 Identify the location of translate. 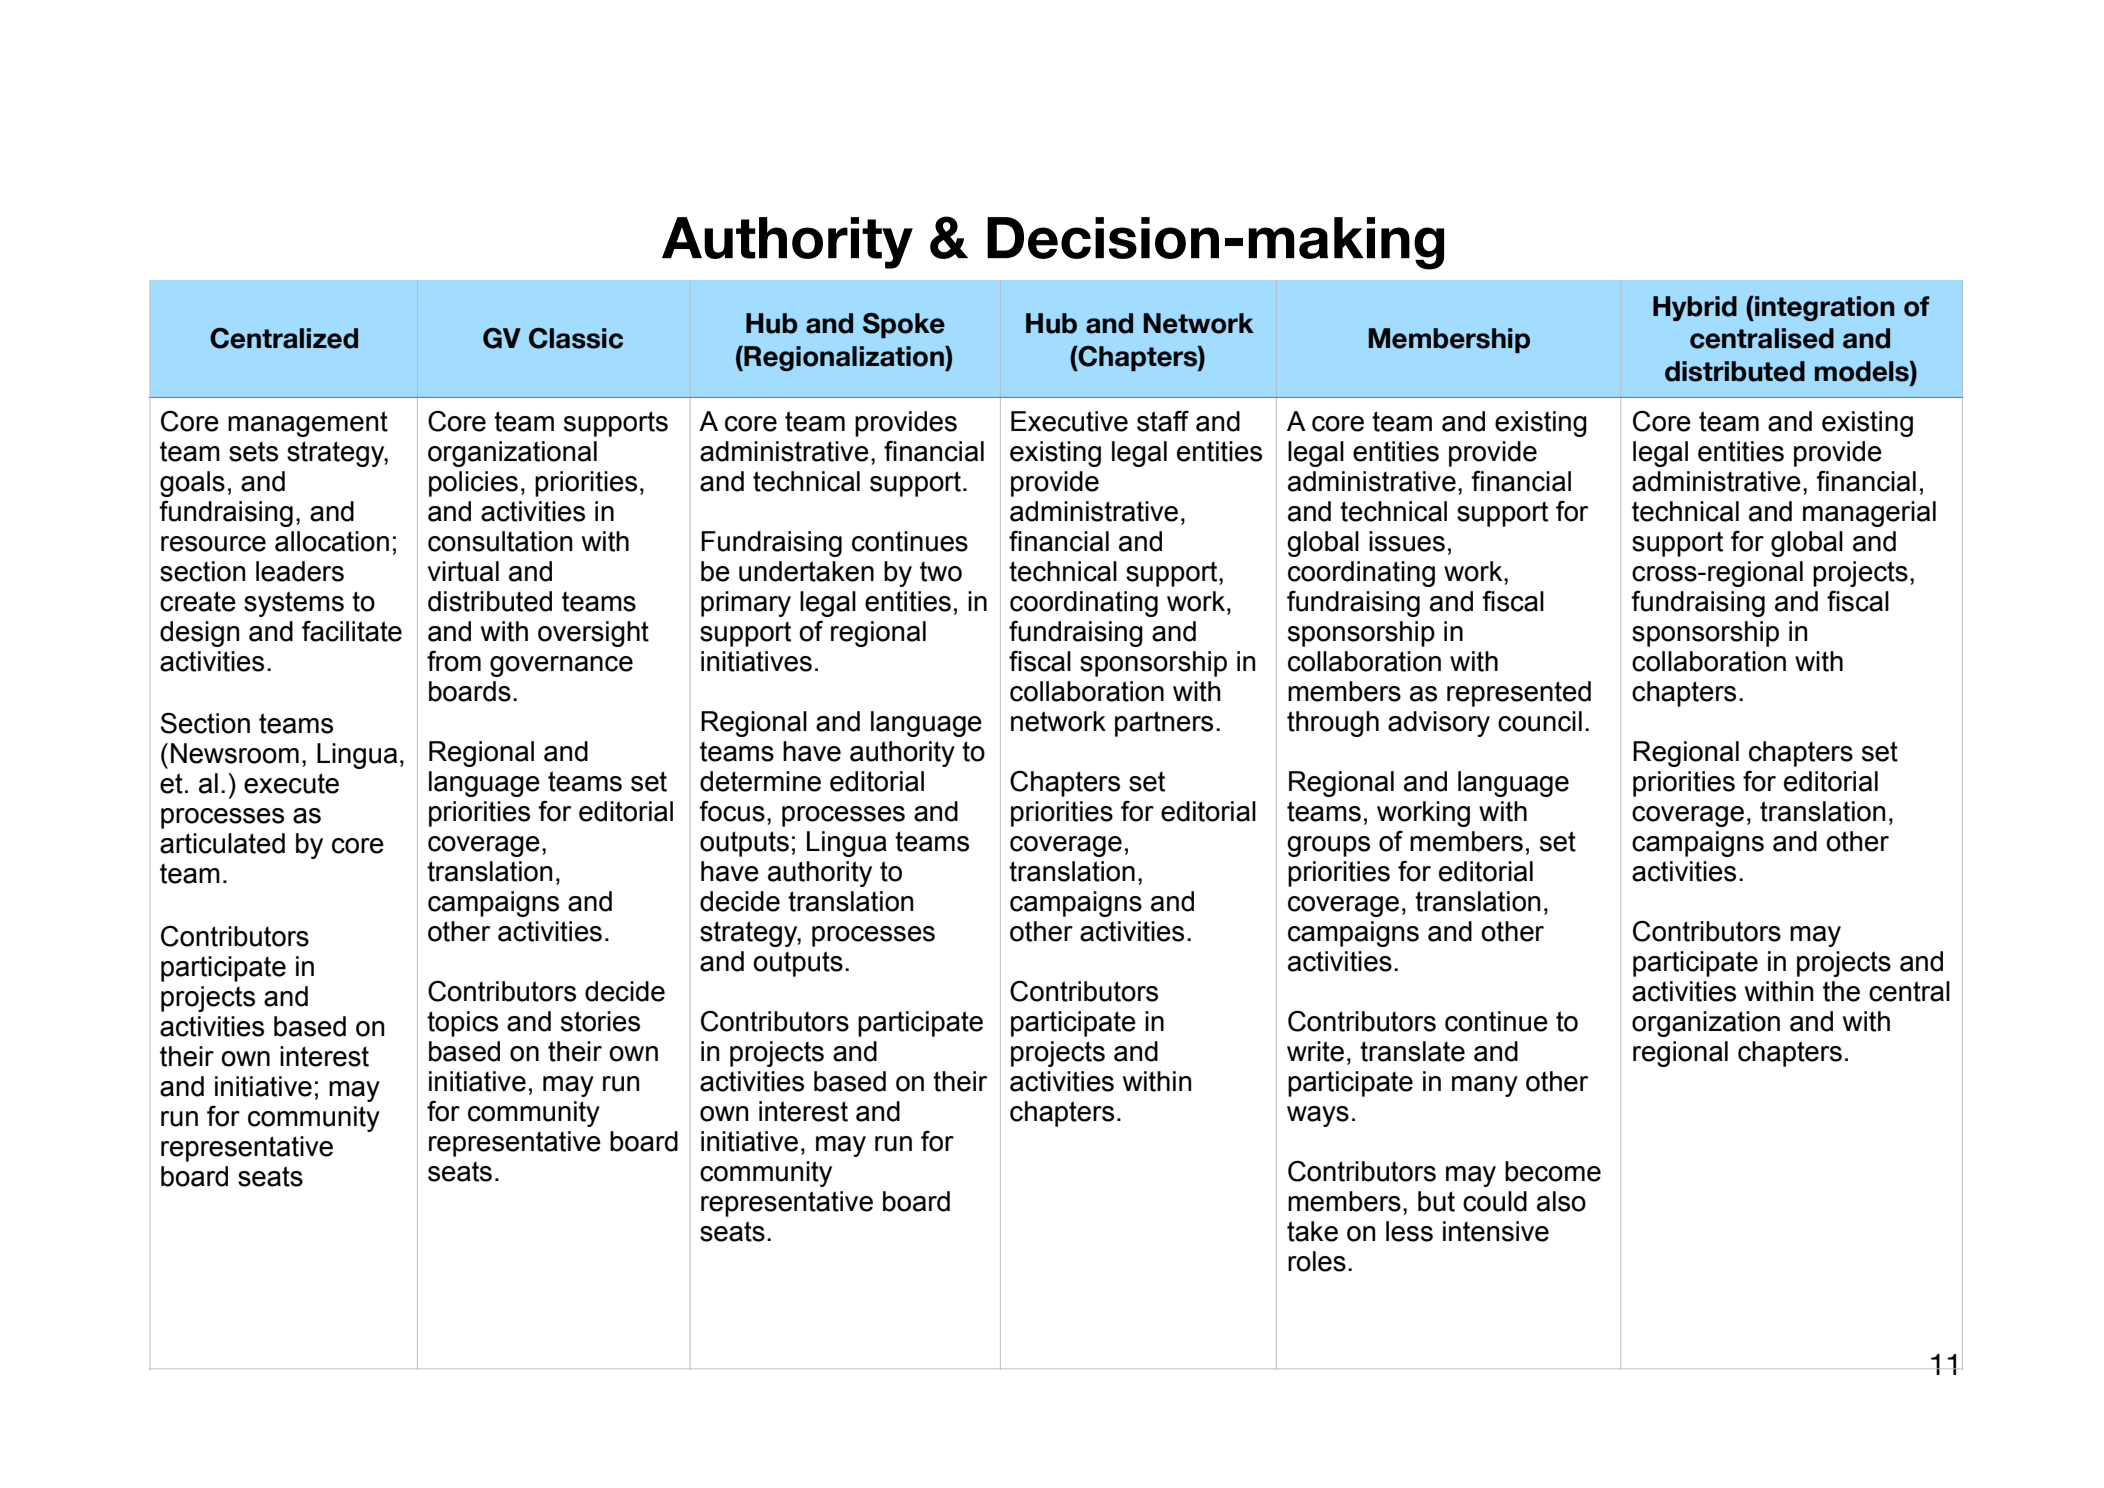
(1412, 1051).
